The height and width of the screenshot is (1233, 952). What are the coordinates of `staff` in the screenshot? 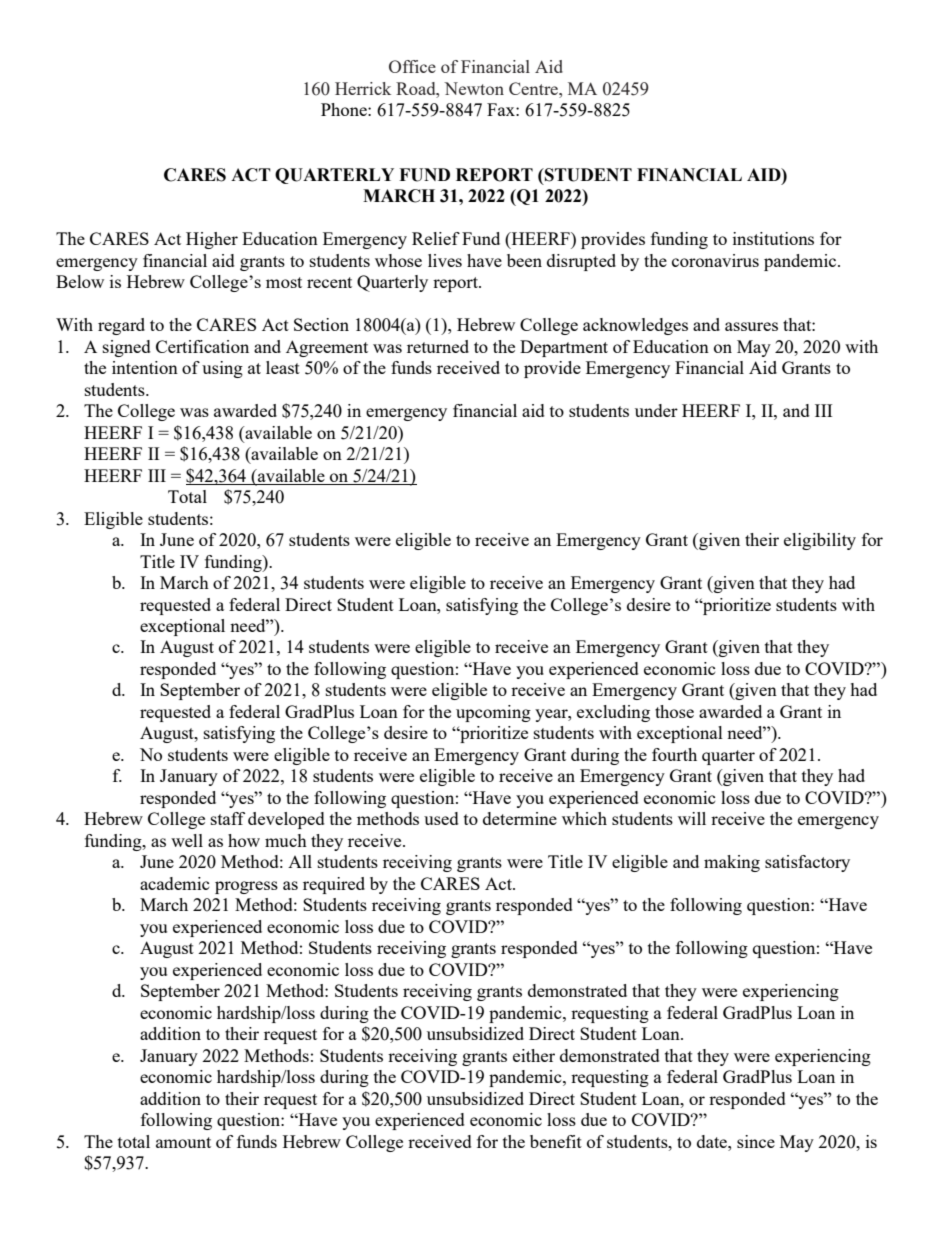 It's located at (228, 818).
